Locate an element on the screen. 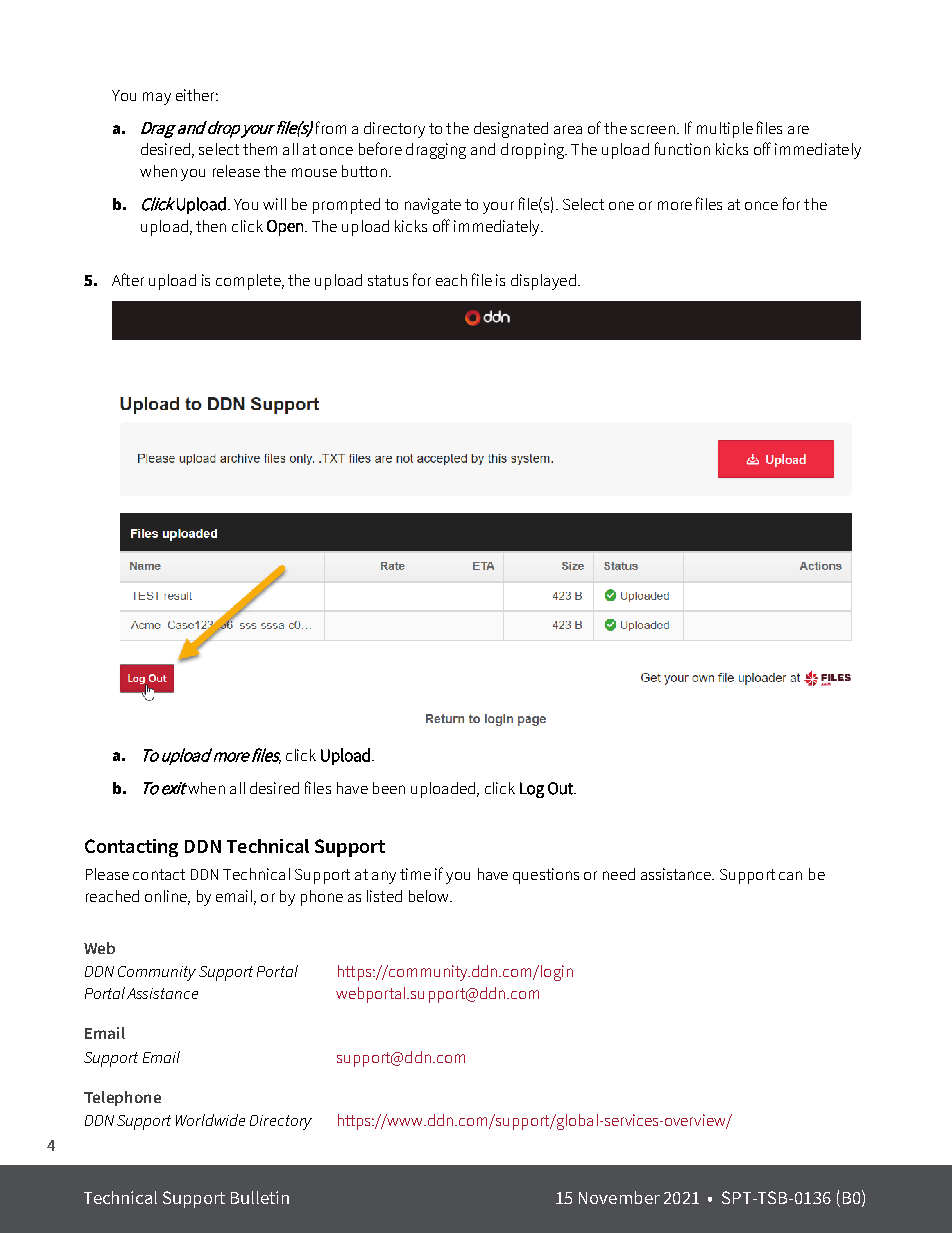 This screenshot has height=1233, width=952. may is located at coordinates (157, 98).
